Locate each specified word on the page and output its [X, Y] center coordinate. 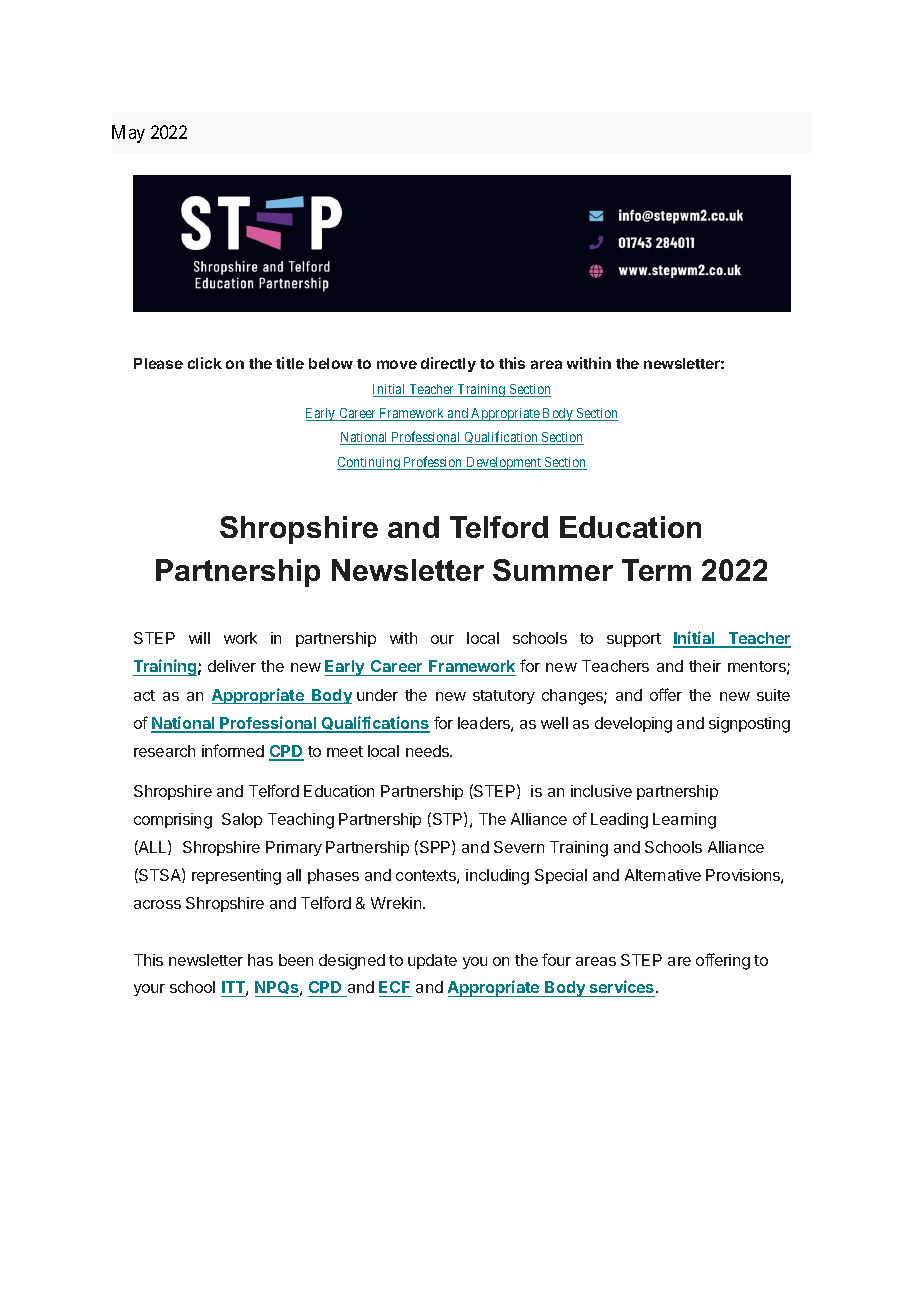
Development [504, 463]
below [331, 363]
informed [233, 750]
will [199, 638]
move [397, 364]
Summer [553, 570]
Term [656, 570]
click [205, 363]
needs [428, 751]
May [128, 134]
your [149, 990]
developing [633, 725]
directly [448, 364]
